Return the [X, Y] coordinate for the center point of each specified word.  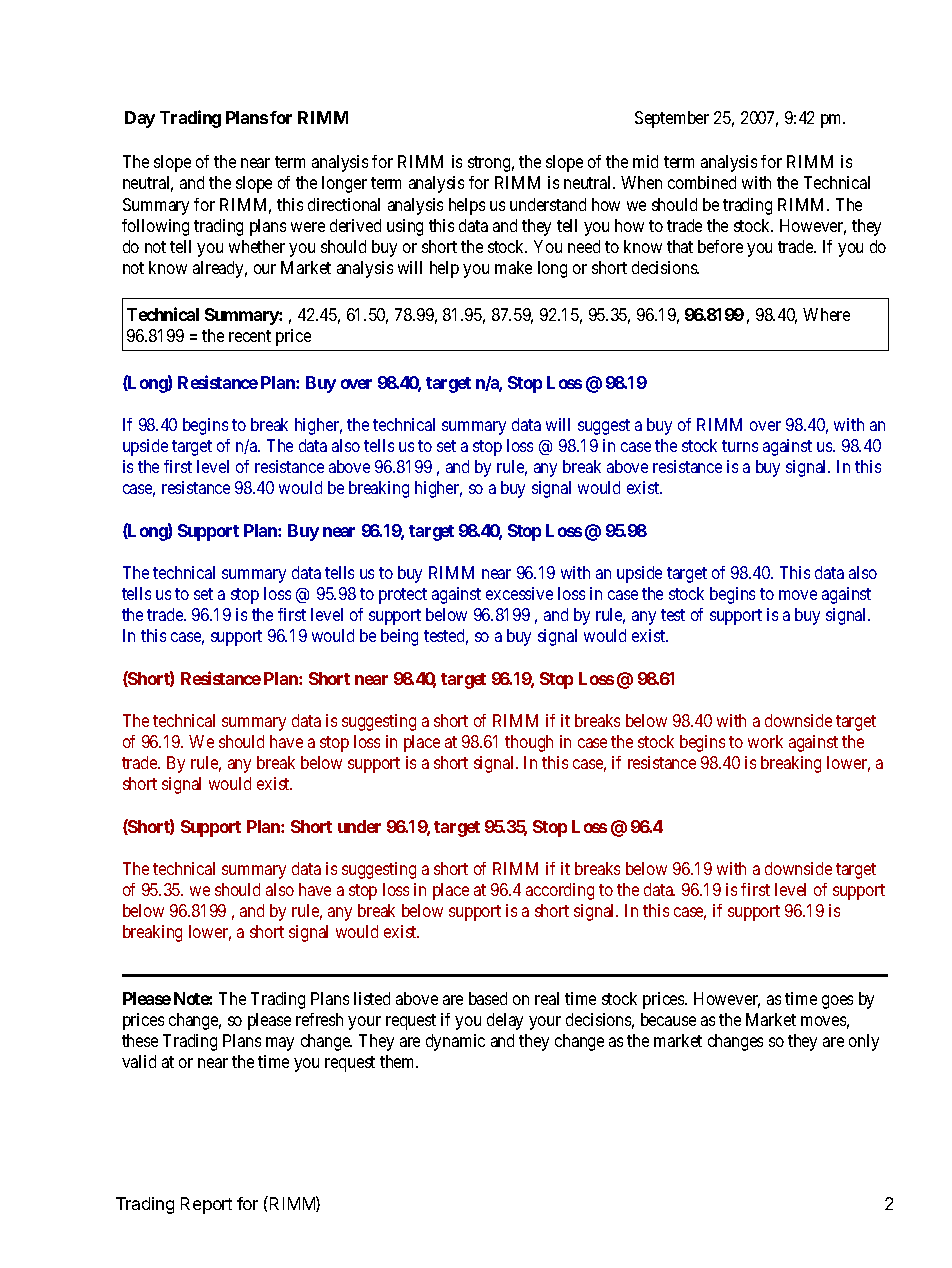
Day [140, 119]
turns [740, 446]
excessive [519, 593]
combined [702, 182]
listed [372, 998]
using [405, 227]
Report [206, 1205]
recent [250, 336]
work [765, 741]
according [560, 891]
